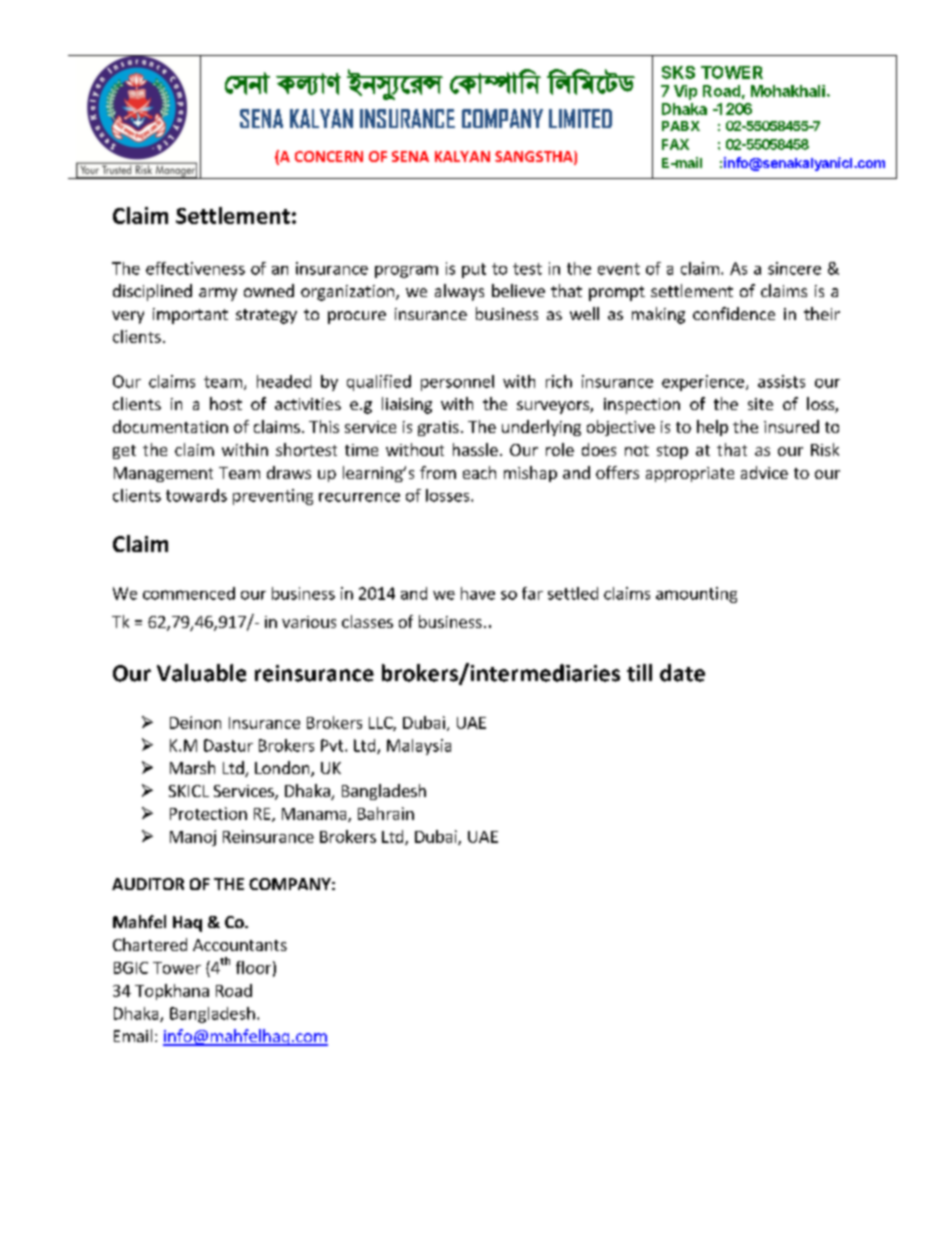  What do you see at coordinates (685, 92) in the document?
I see `Vip` at bounding box center [685, 92].
